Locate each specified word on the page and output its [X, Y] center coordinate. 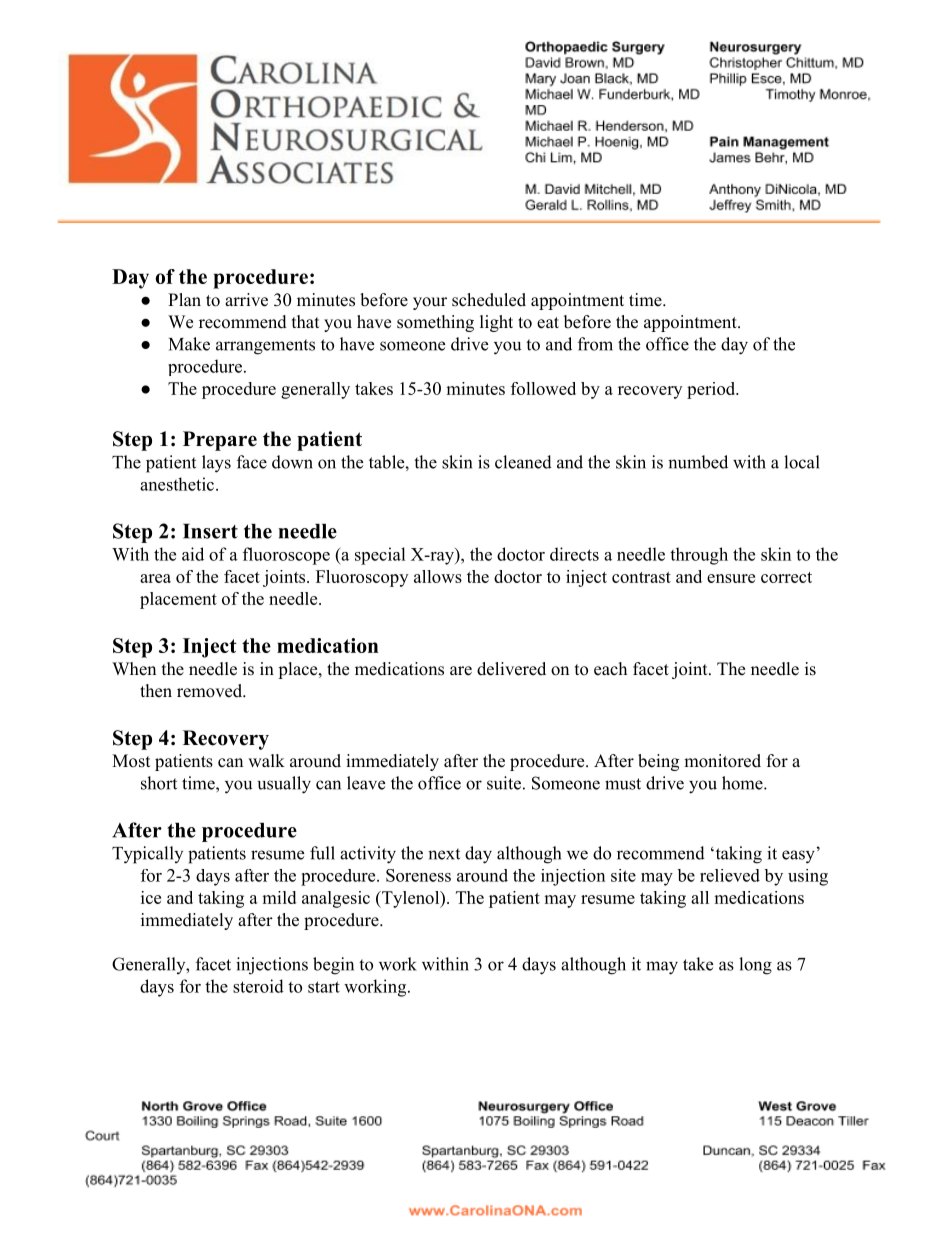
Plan [184, 299]
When [134, 669]
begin [333, 966]
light [496, 323]
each [610, 669]
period [712, 390]
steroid [258, 986]
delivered [511, 669]
